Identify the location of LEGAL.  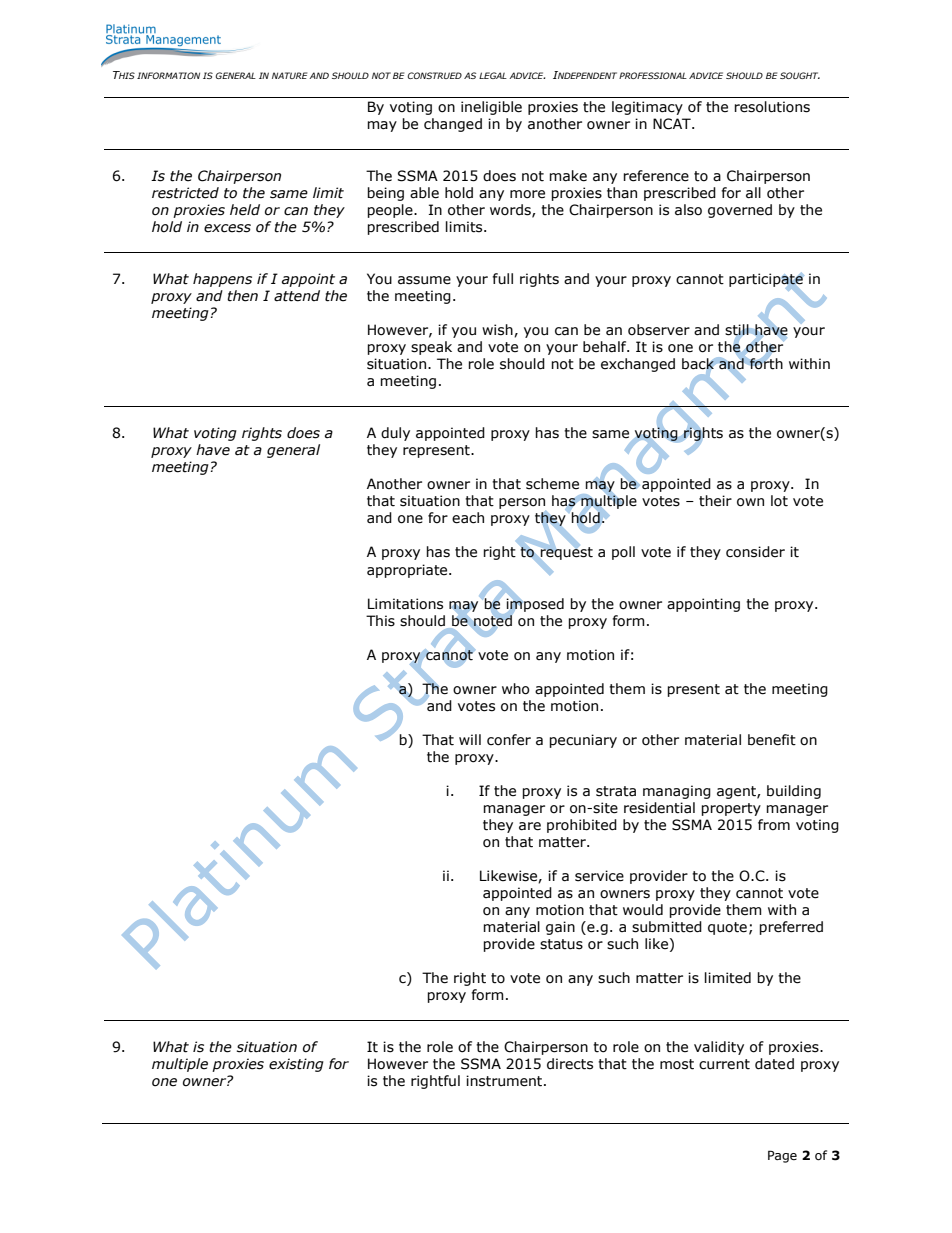
(493, 75).
